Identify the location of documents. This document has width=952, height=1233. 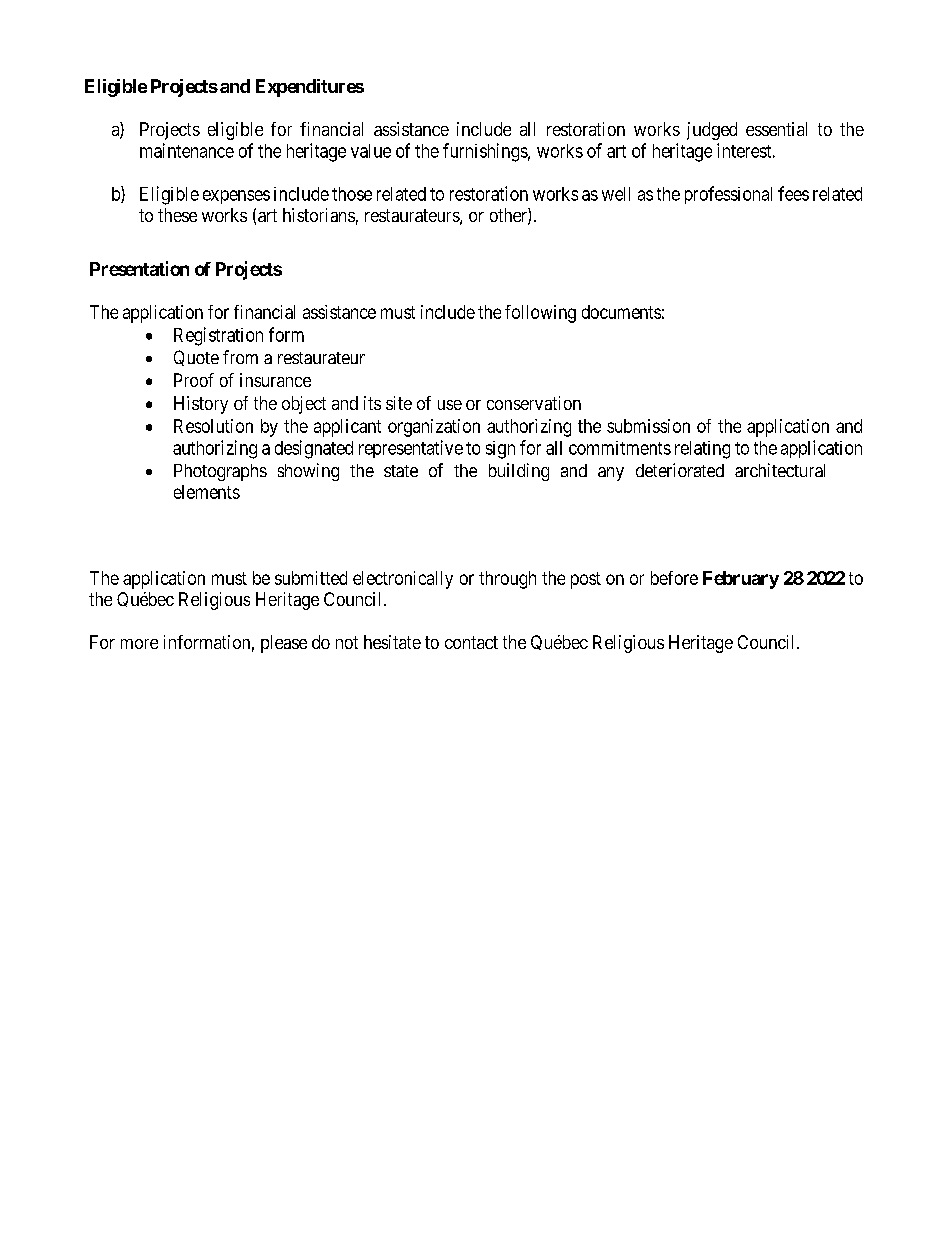
(621, 312).
